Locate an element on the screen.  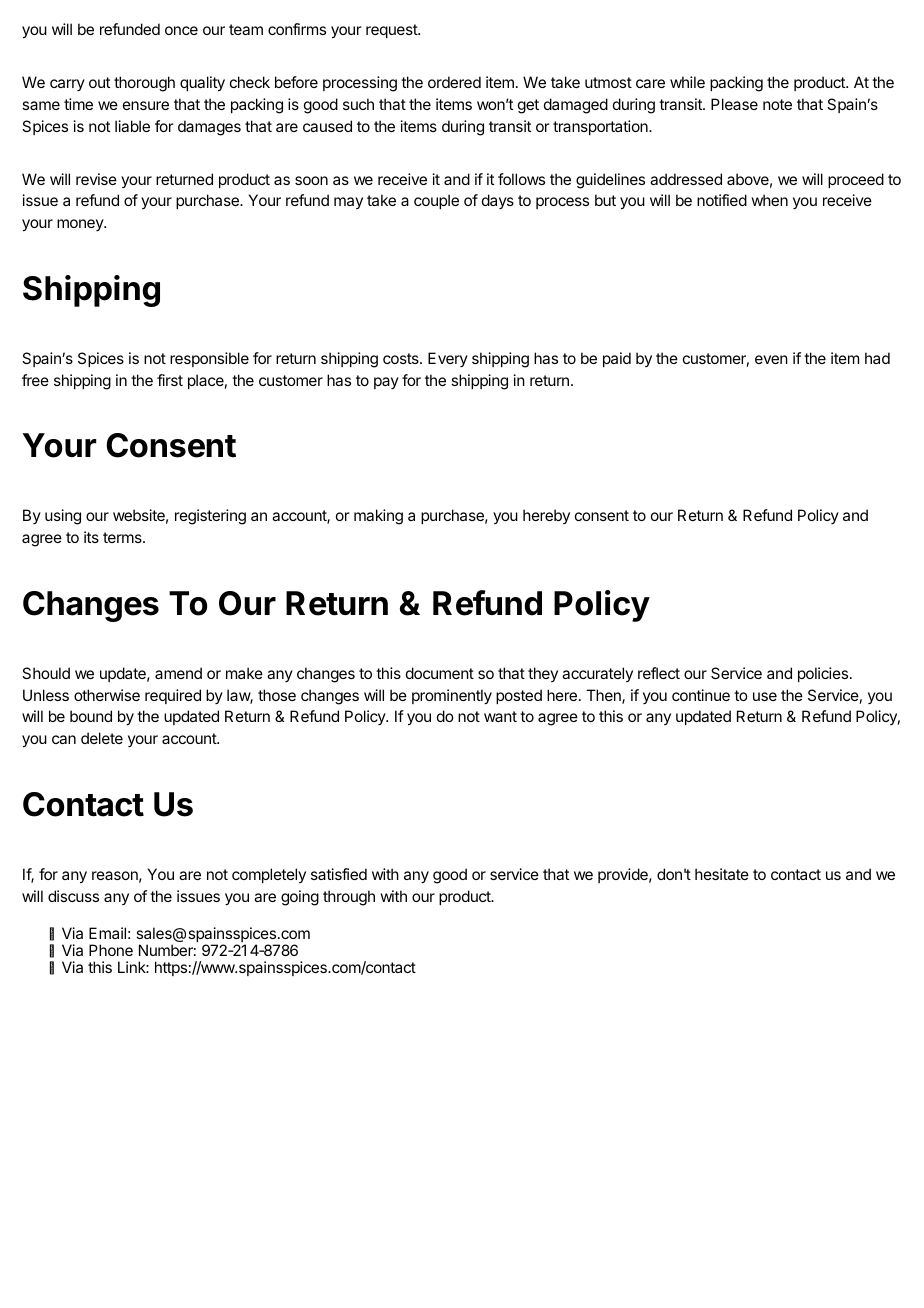
making is located at coordinates (378, 517).
